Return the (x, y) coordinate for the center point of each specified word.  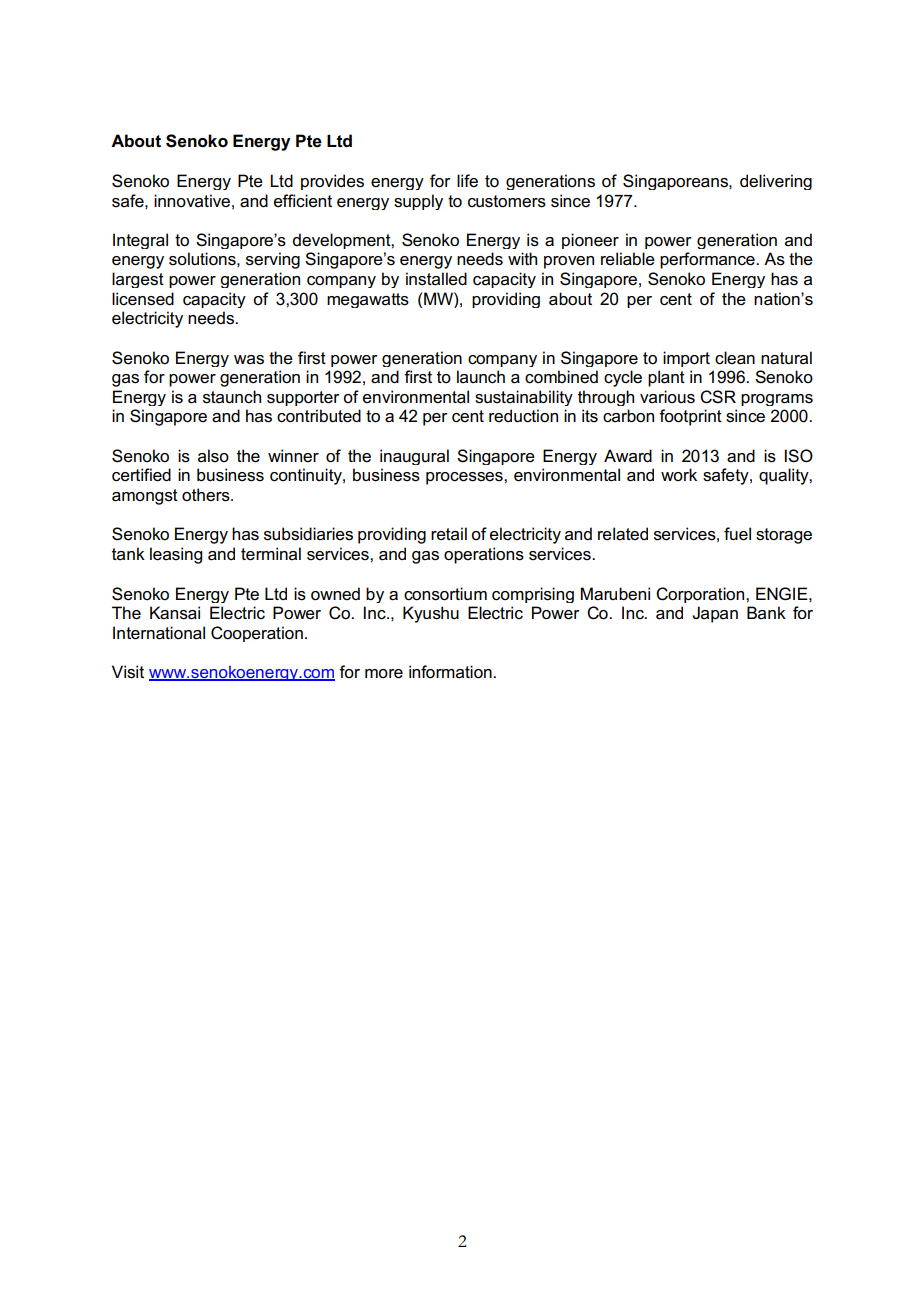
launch (481, 377)
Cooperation (257, 634)
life (467, 181)
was (249, 360)
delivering (776, 182)
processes (465, 478)
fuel (737, 534)
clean (735, 358)
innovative (192, 201)
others (207, 495)
